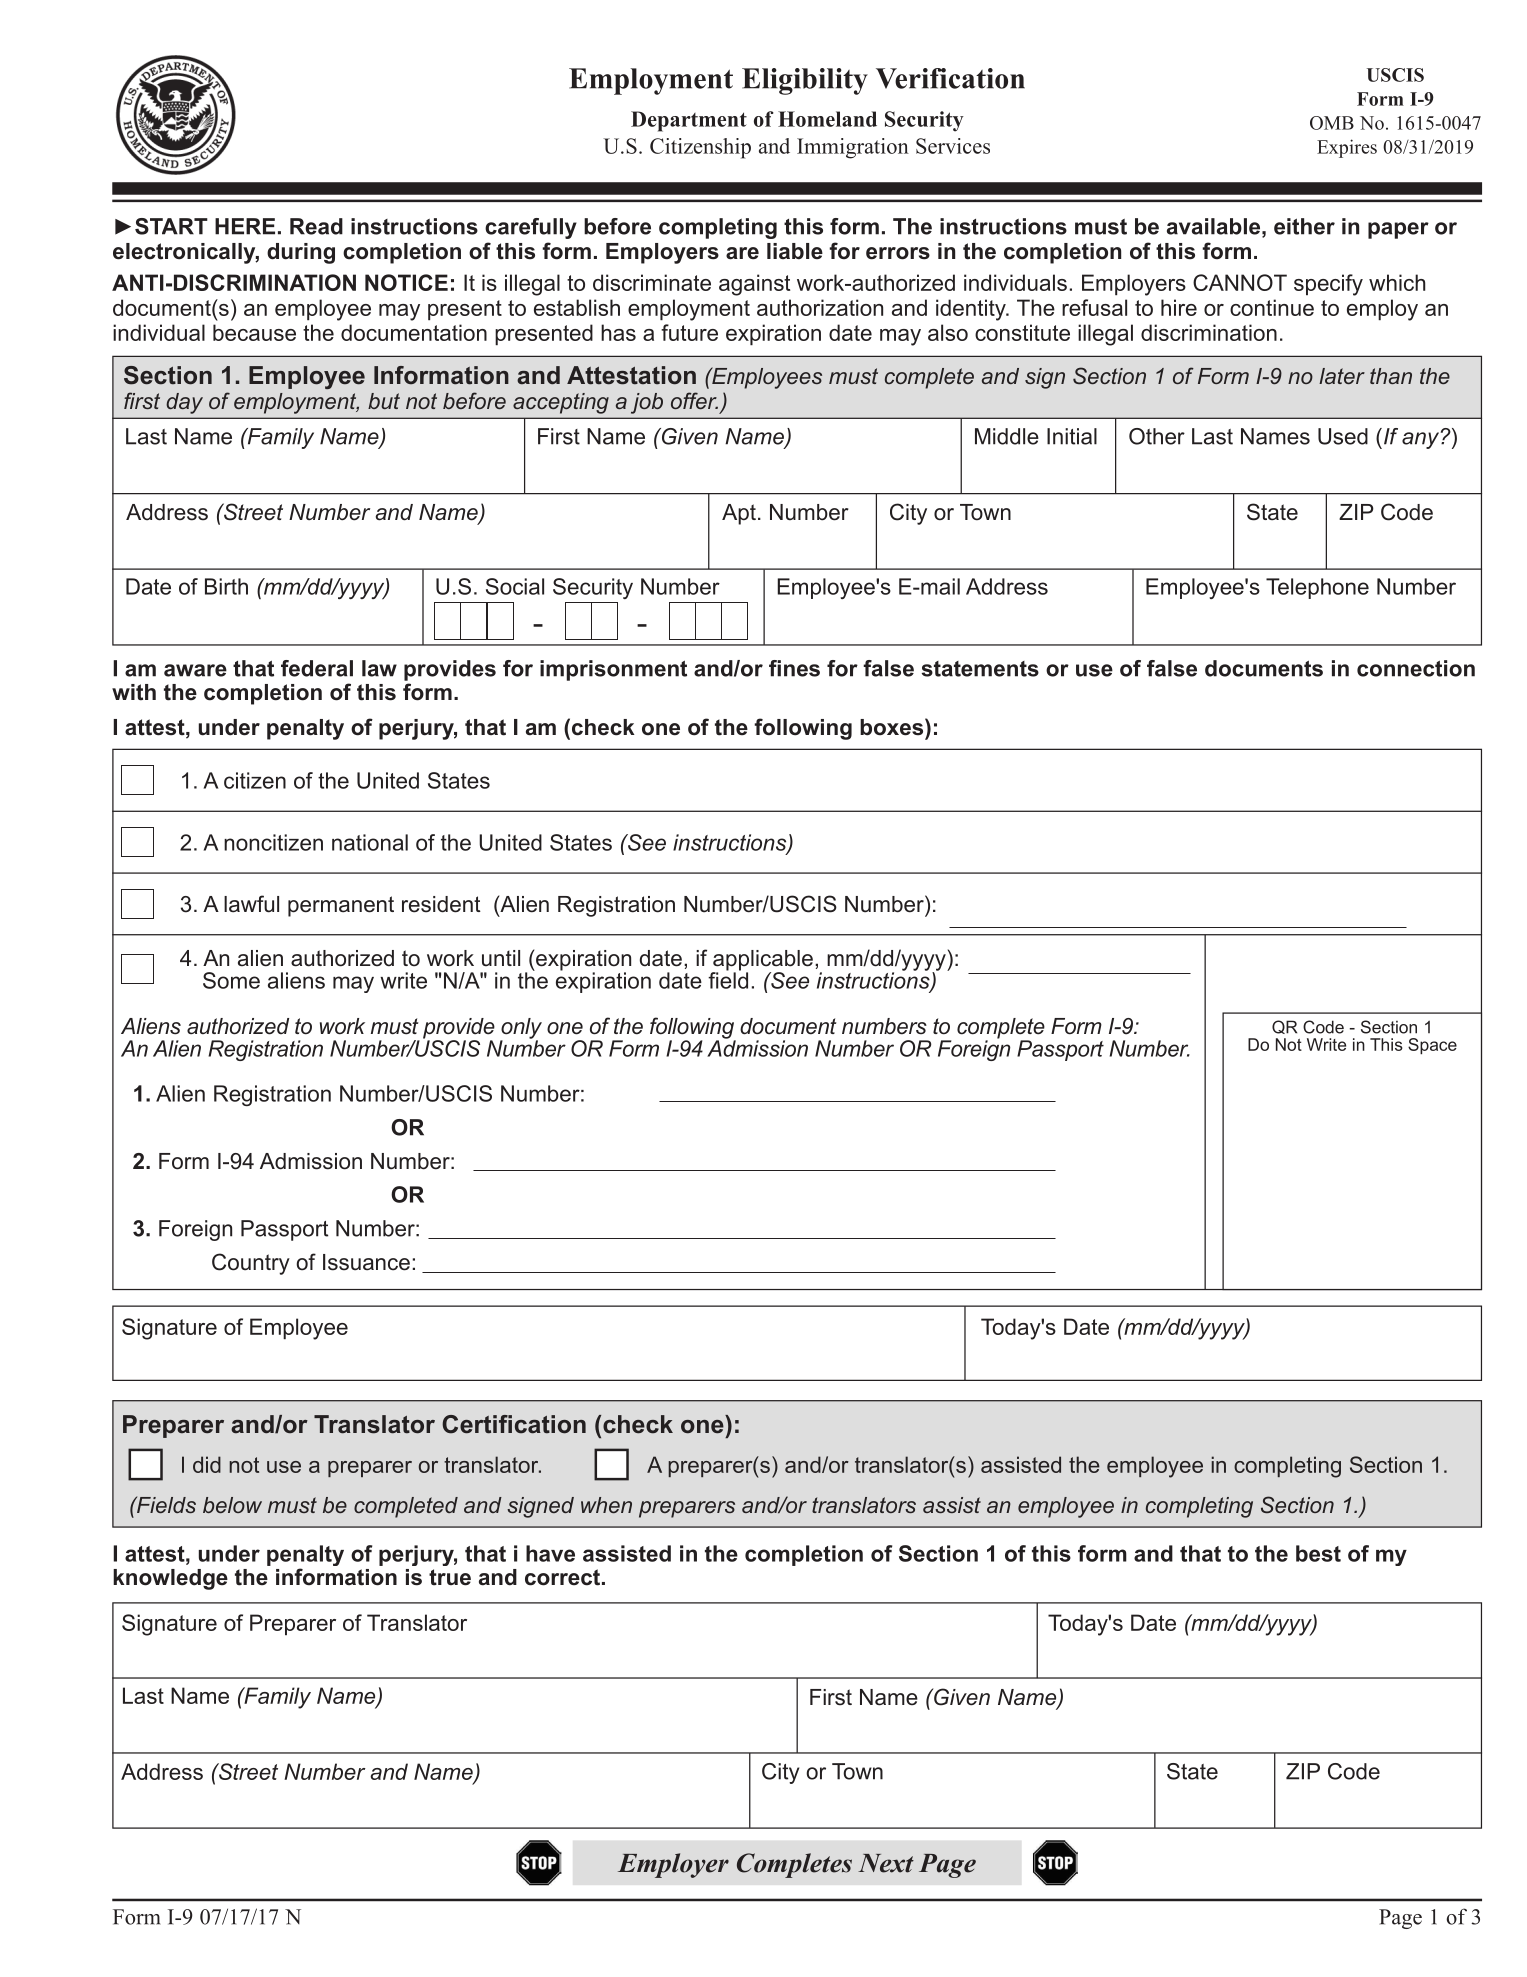 This screenshot has height=1977, width=1527. Describe the element at coordinates (1317, 588) in the screenshot. I see `Telephone` at that location.
